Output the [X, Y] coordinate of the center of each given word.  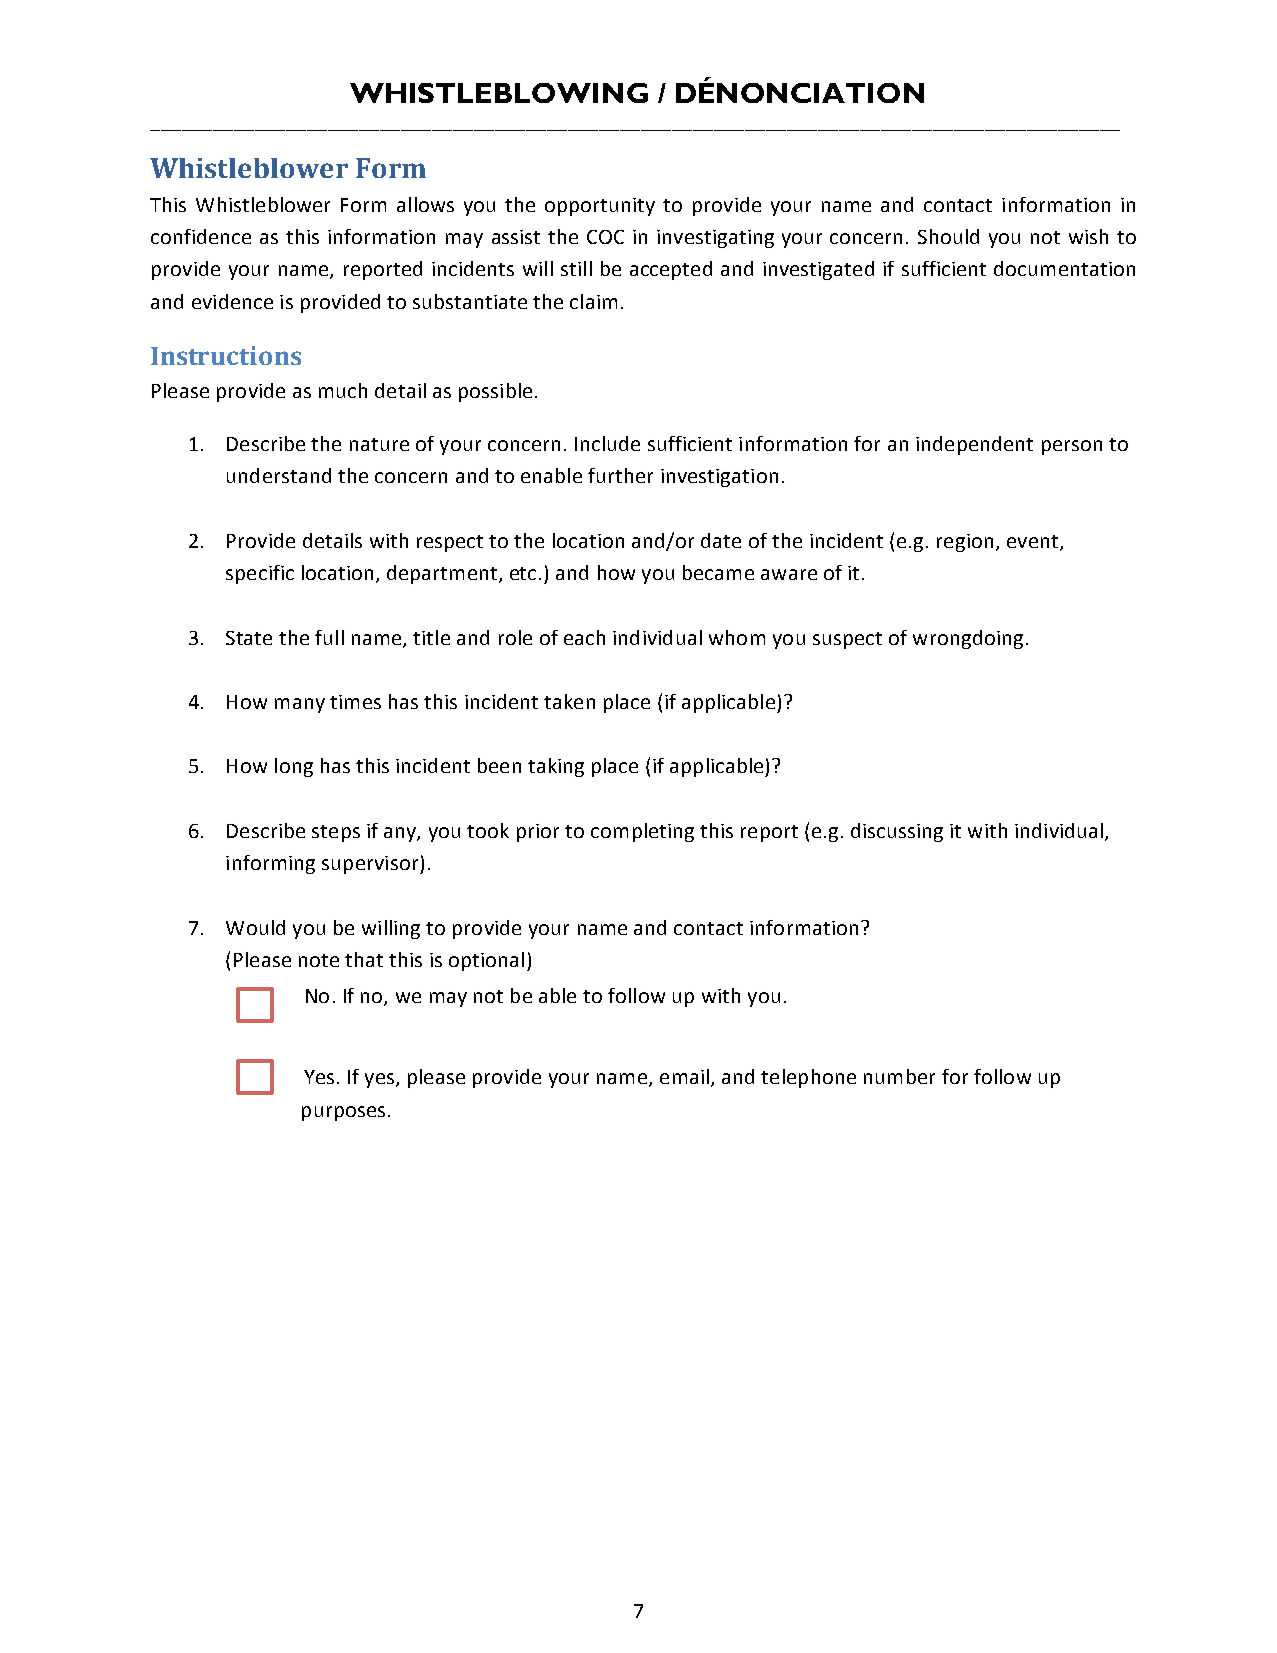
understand [279, 475]
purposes [343, 1113]
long [294, 767]
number [899, 1076]
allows [425, 204]
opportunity [600, 207]
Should [948, 236]
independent [974, 445]
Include [607, 443]
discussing [897, 832]
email [684, 1076]
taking [556, 767]
